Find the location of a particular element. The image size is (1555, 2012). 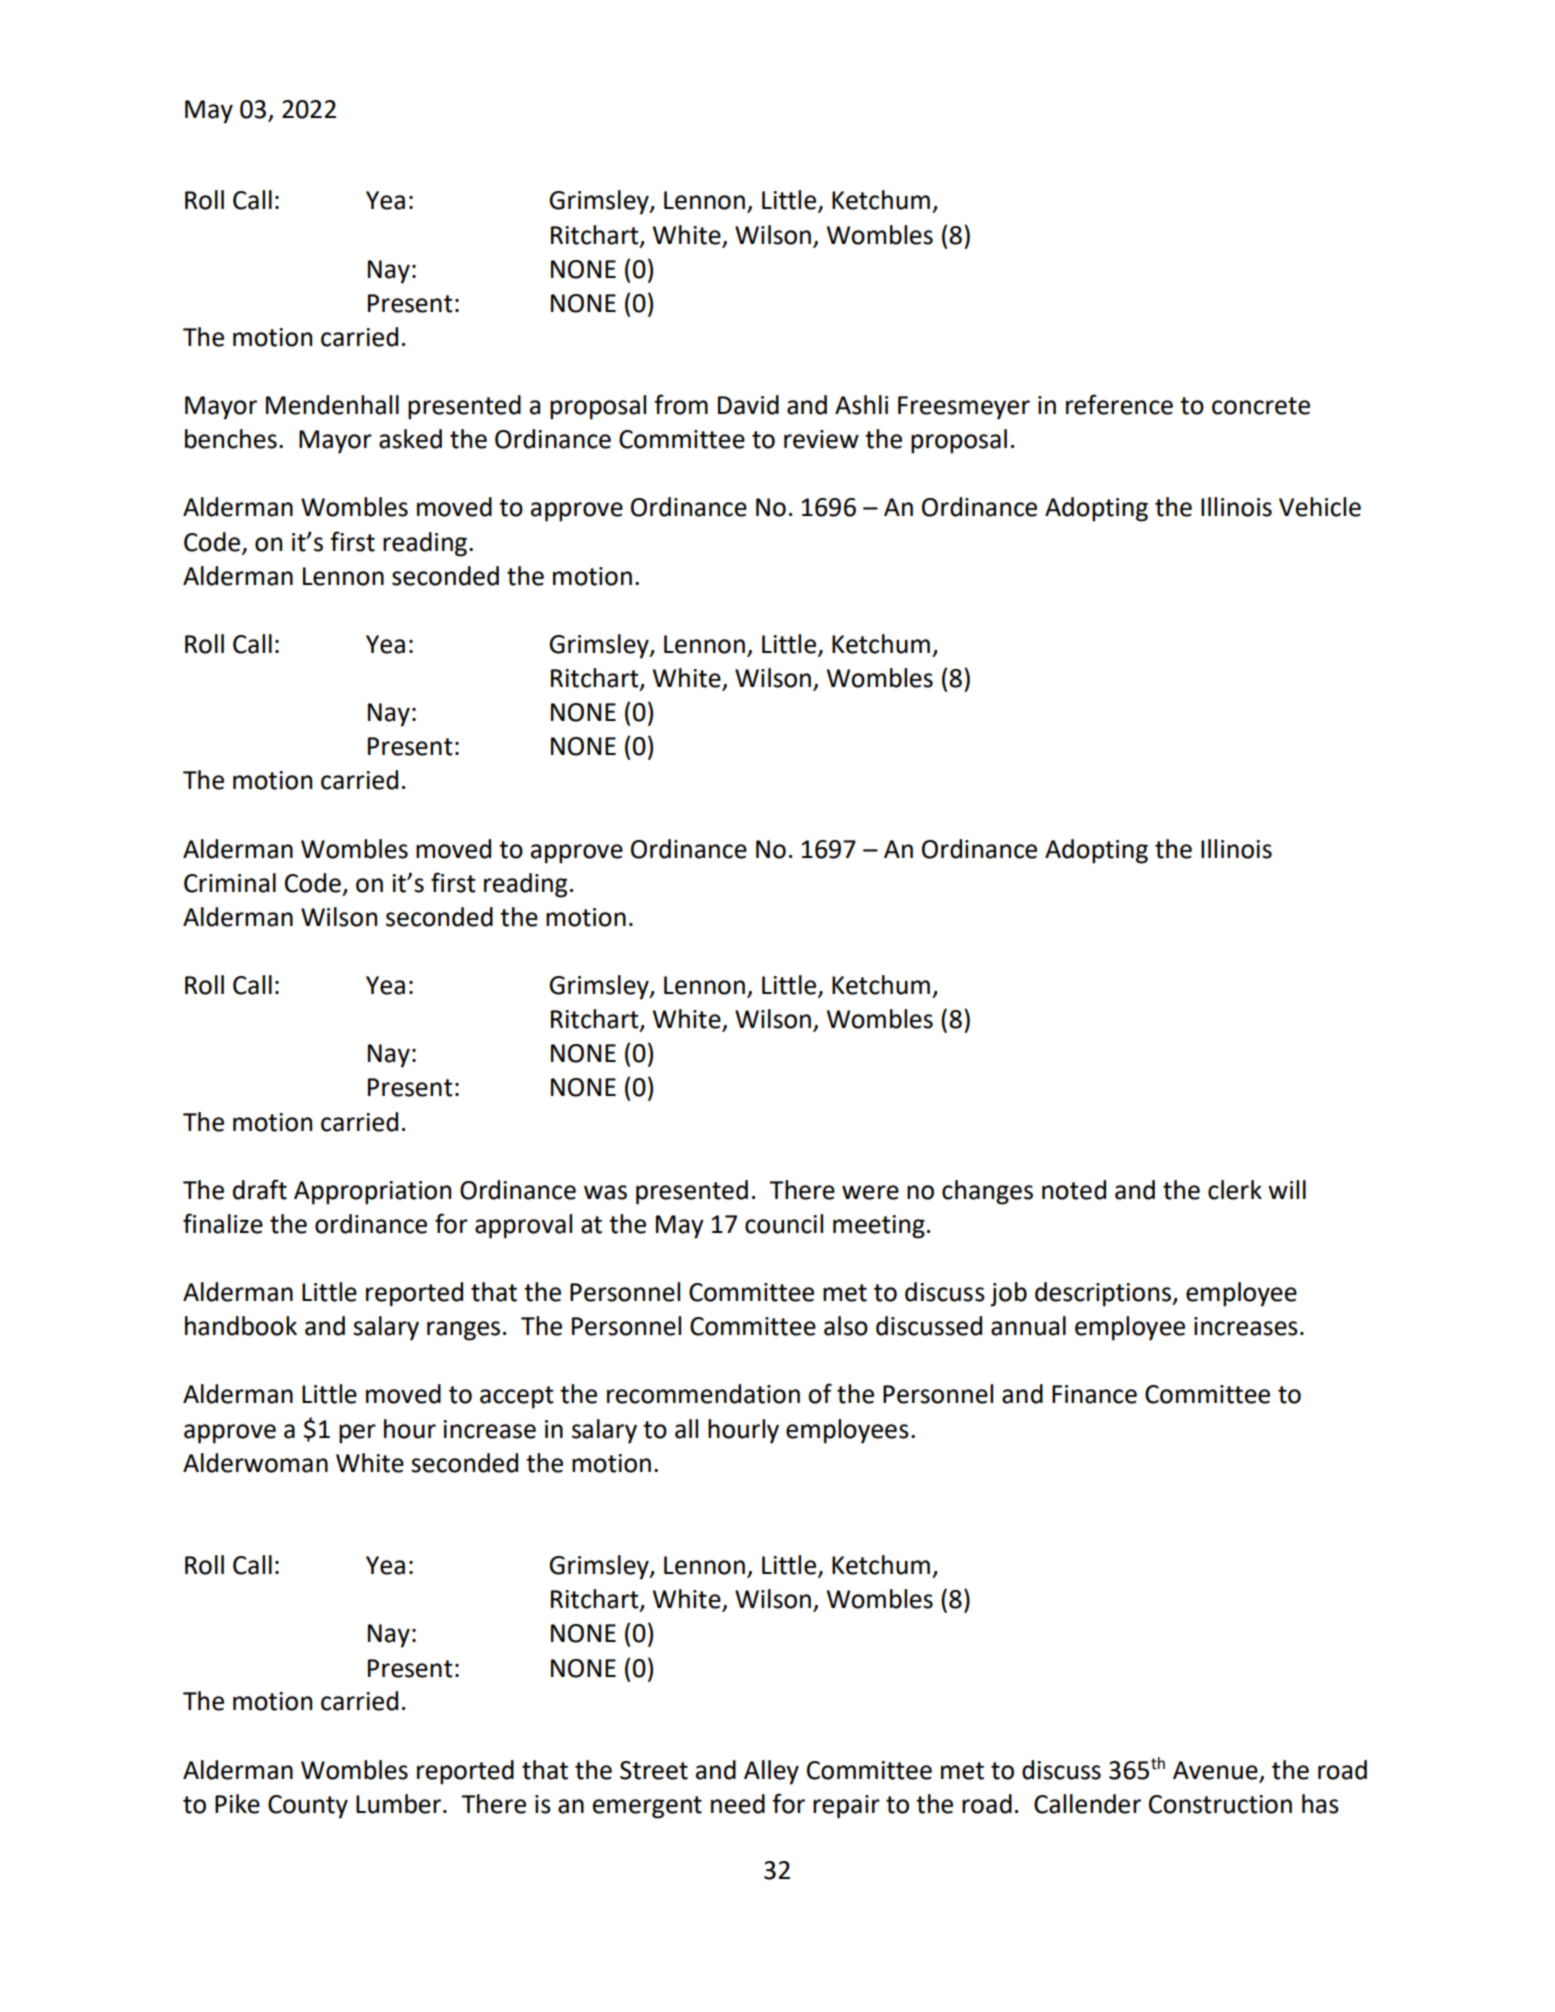

review is located at coordinates (821, 439).
